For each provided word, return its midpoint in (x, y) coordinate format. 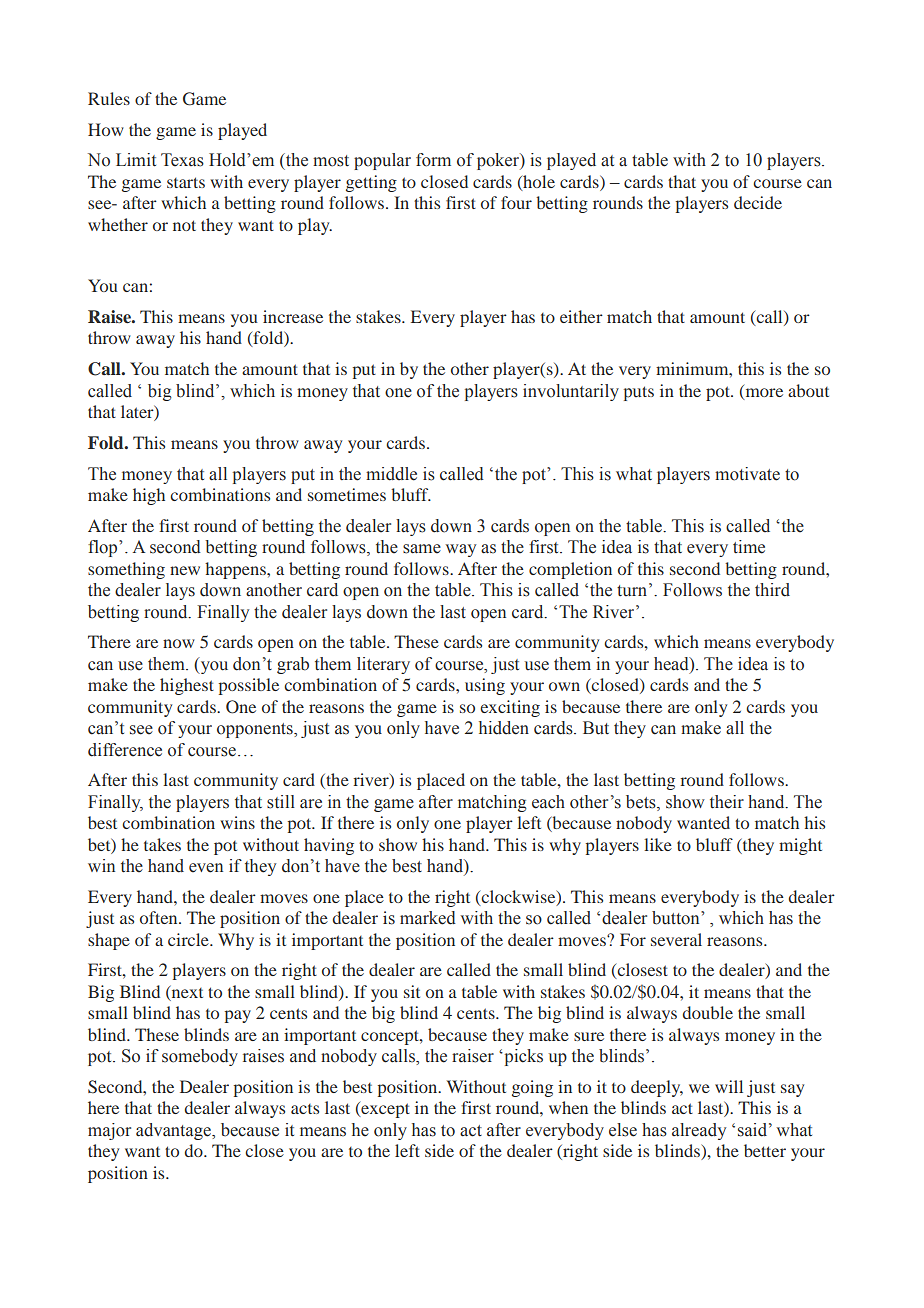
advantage (174, 1131)
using (485, 686)
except (384, 1109)
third (772, 590)
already (699, 1131)
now (179, 643)
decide (758, 202)
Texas (182, 160)
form (433, 160)
